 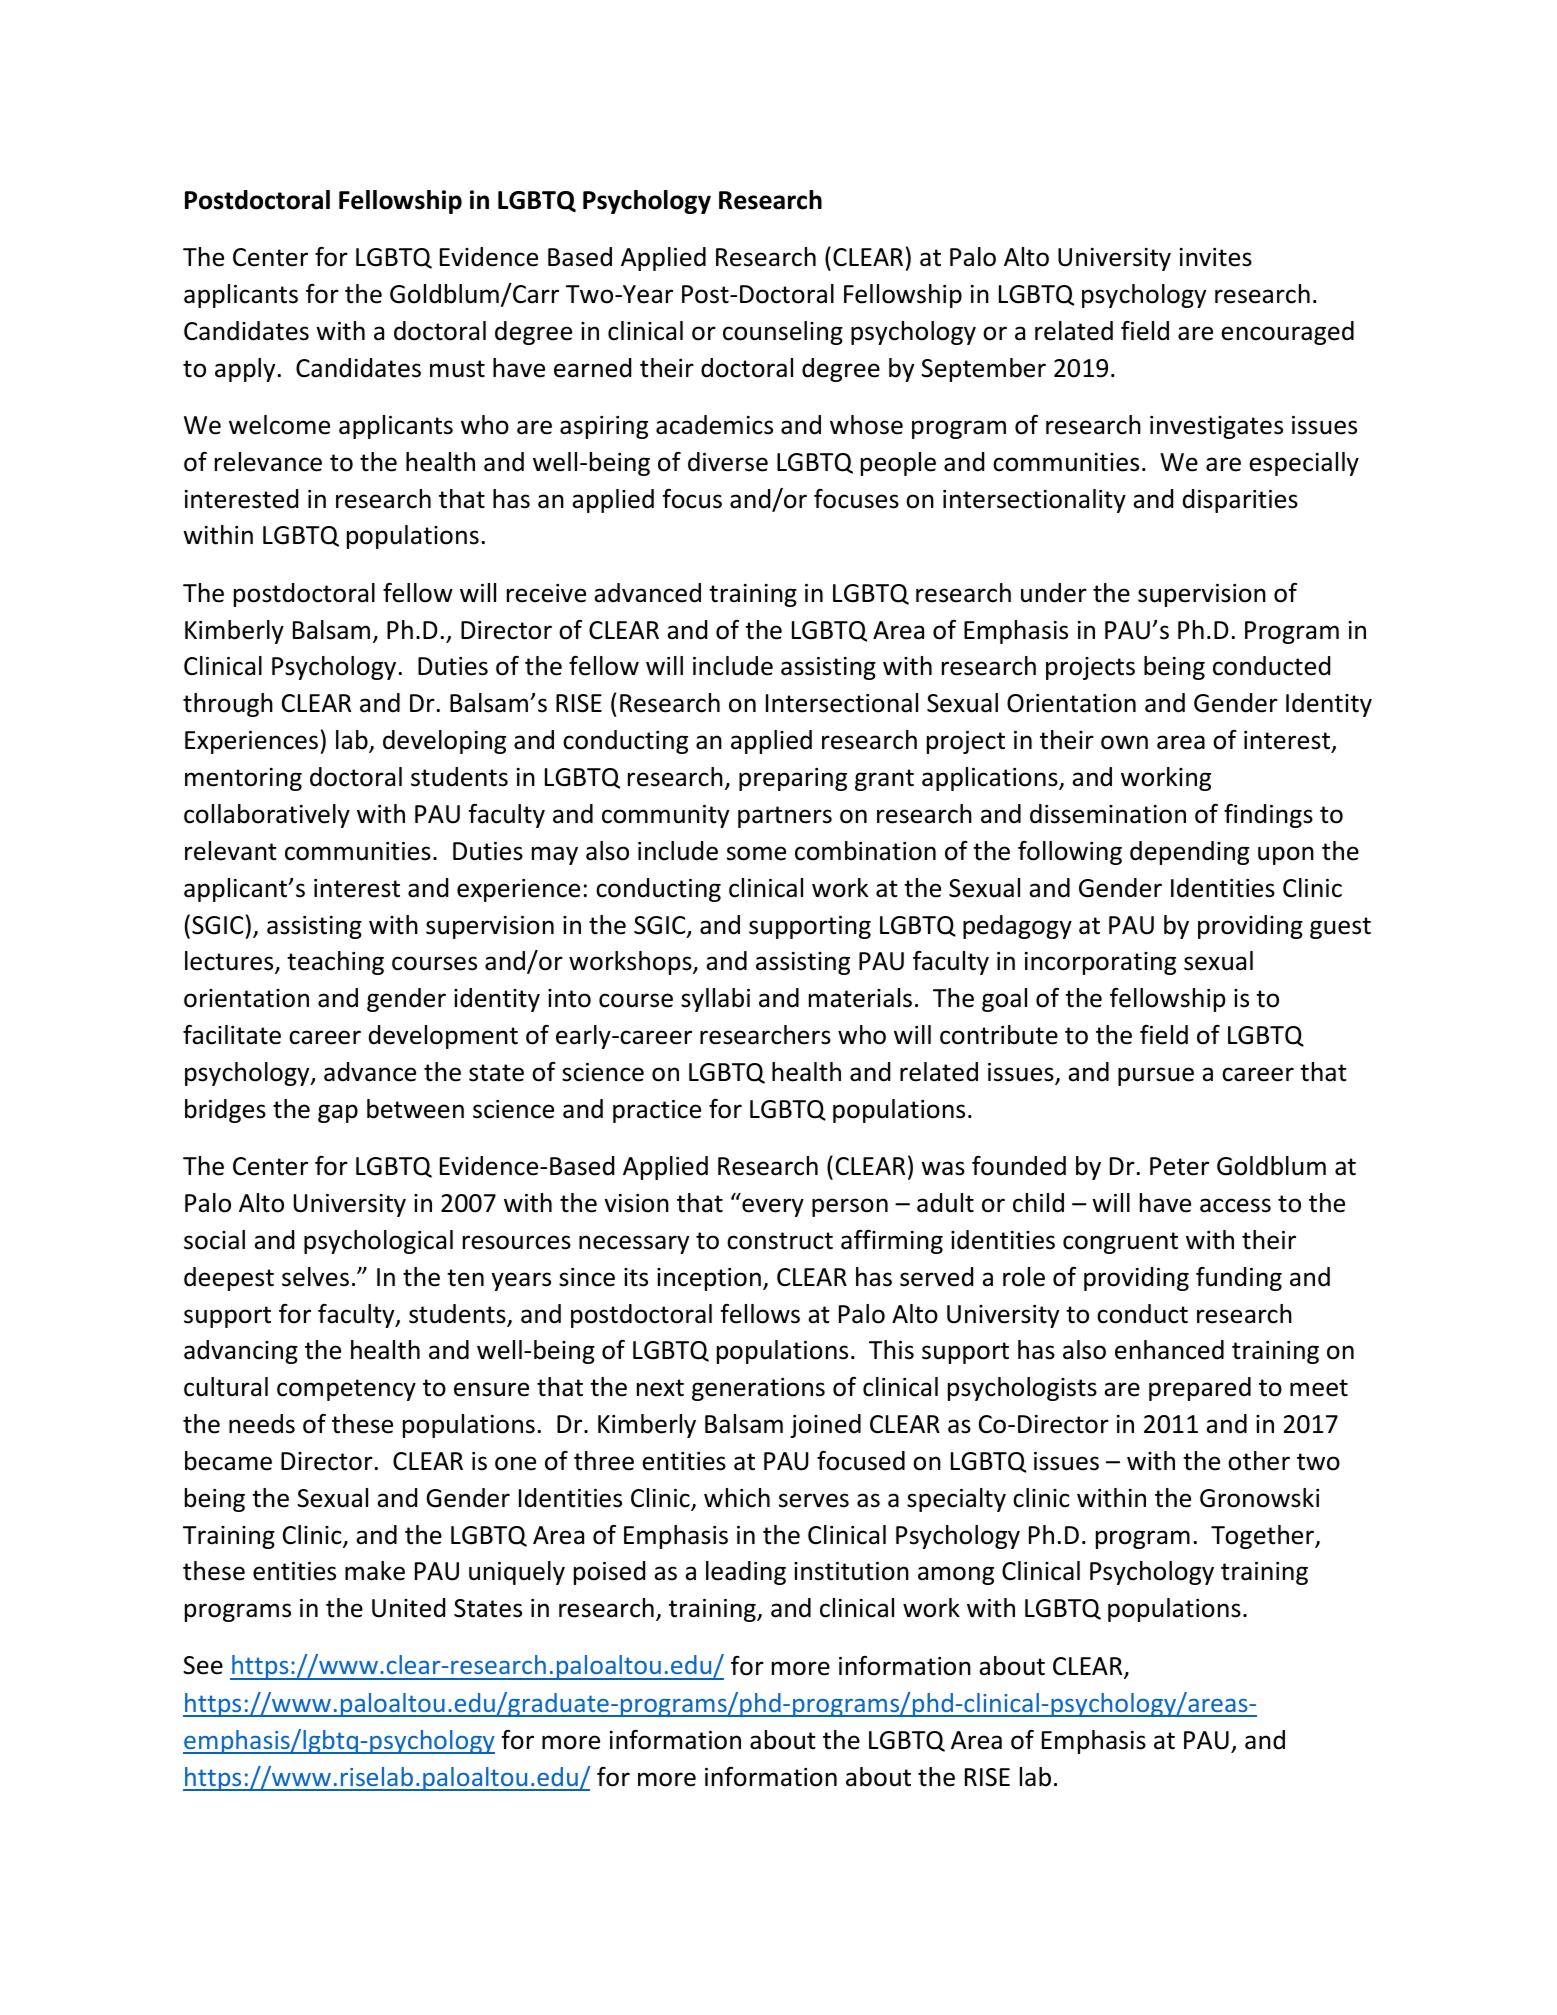 I want to click on teaching, so click(x=335, y=963).
